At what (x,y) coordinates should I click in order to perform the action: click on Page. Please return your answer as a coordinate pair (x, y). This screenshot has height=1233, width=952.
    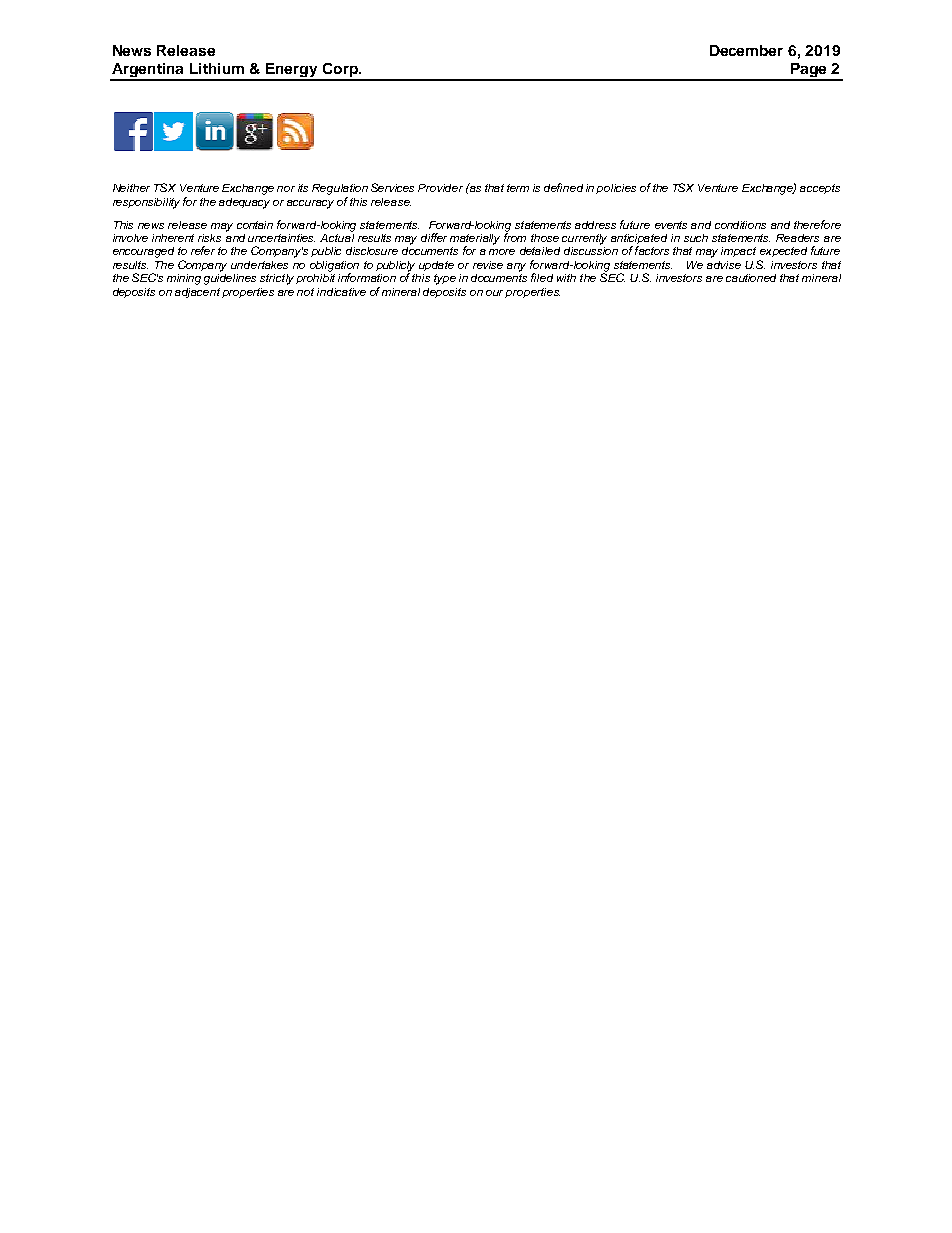
    Looking at the image, I should click on (809, 71).
